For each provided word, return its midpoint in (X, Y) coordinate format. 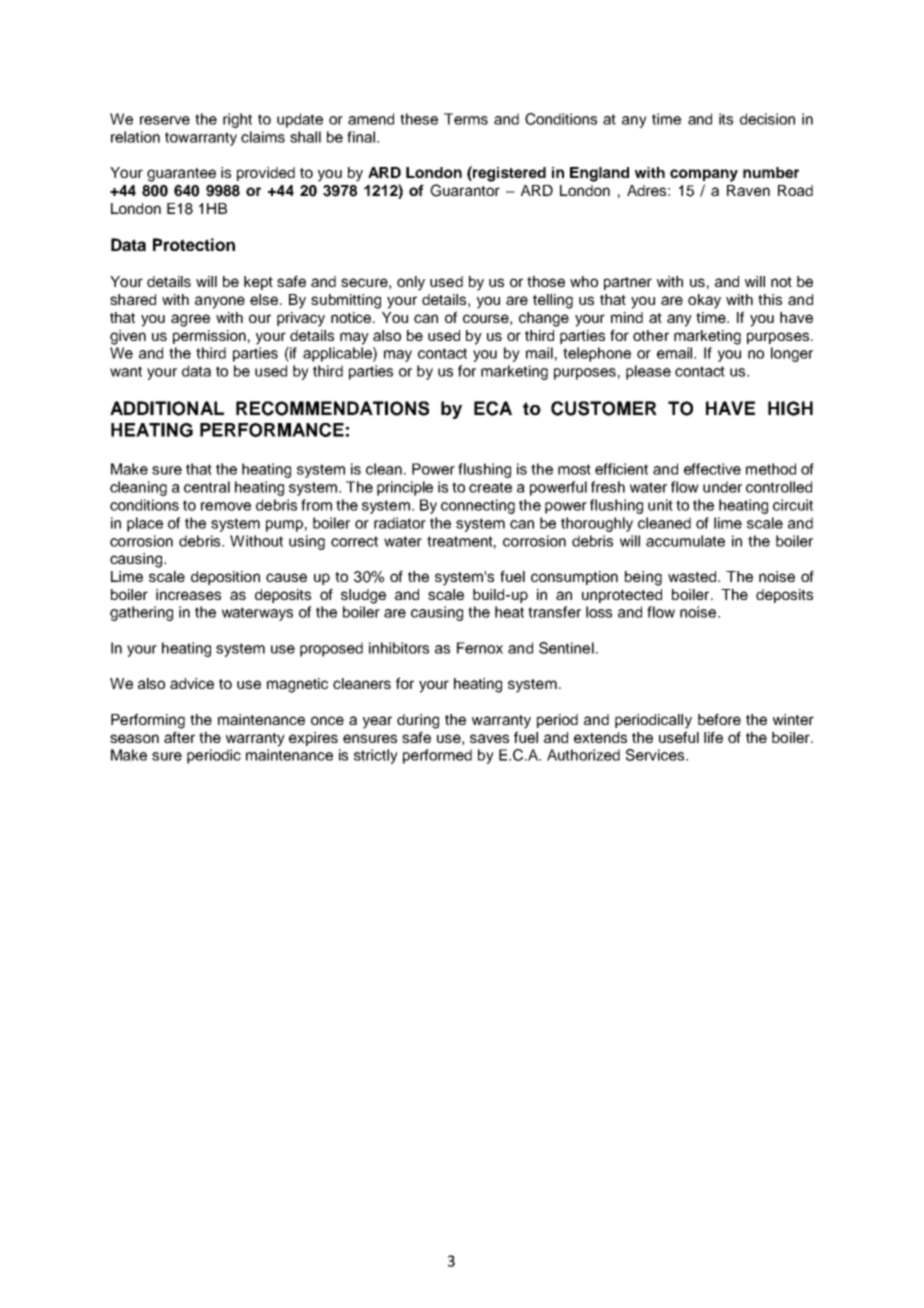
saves (489, 738)
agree (190, 320)
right (237, 120)
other (651, 335)
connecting (478, 506)
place (145, 524)
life (713, 737)
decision (767, 119)
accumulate (685, 541)
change (544, 319)
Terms (466, 119)
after (179, 737)
